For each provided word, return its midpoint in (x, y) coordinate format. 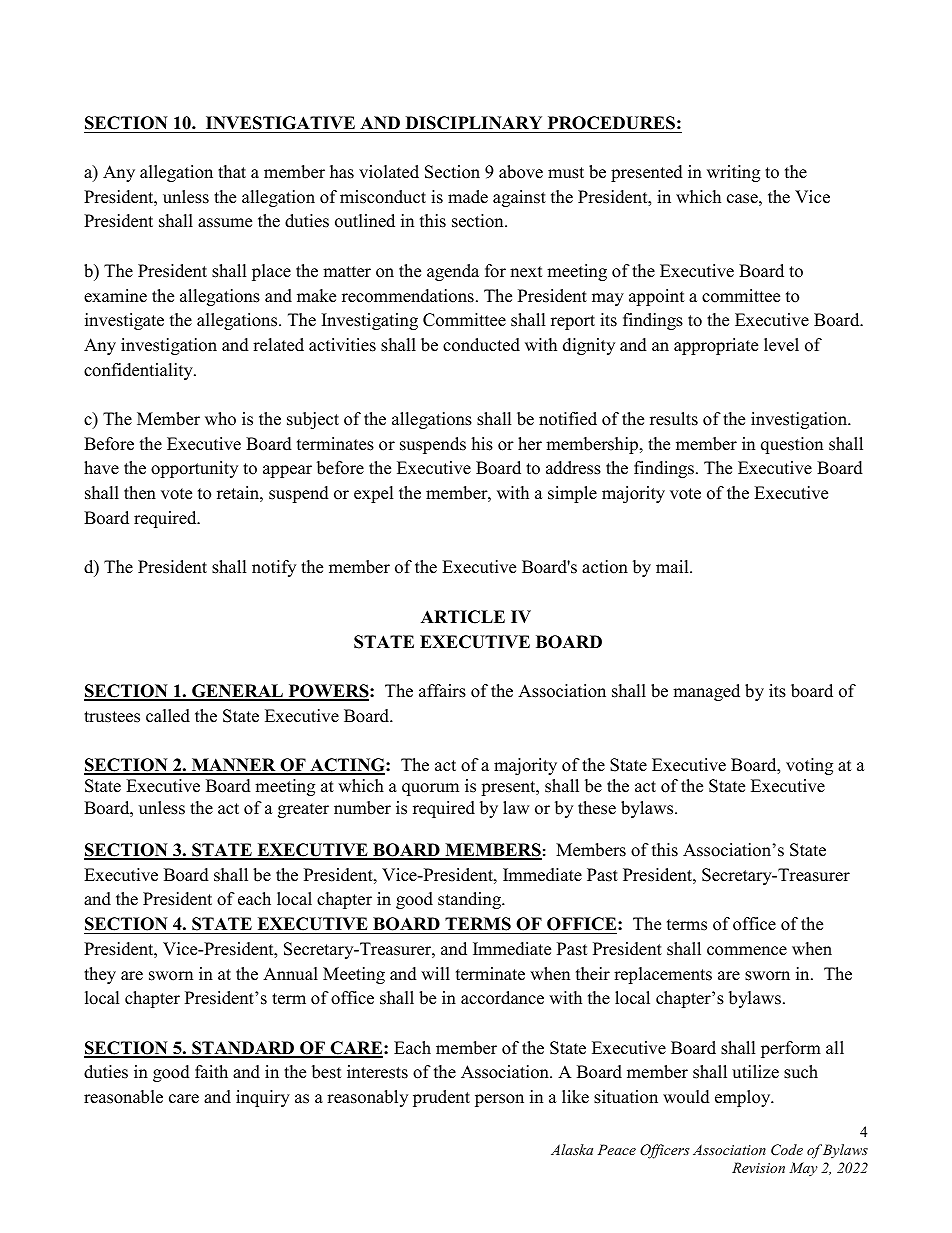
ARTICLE (463, 617)
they (100, 975)
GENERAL (237, 692)
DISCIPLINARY (474, 123)
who (220, 419)
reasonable (123, 1097)
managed (706, 692)
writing (733, 173)
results (674, 419)
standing (471, 900)
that (232, 171)
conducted (481, 345)
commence (747, 951)
